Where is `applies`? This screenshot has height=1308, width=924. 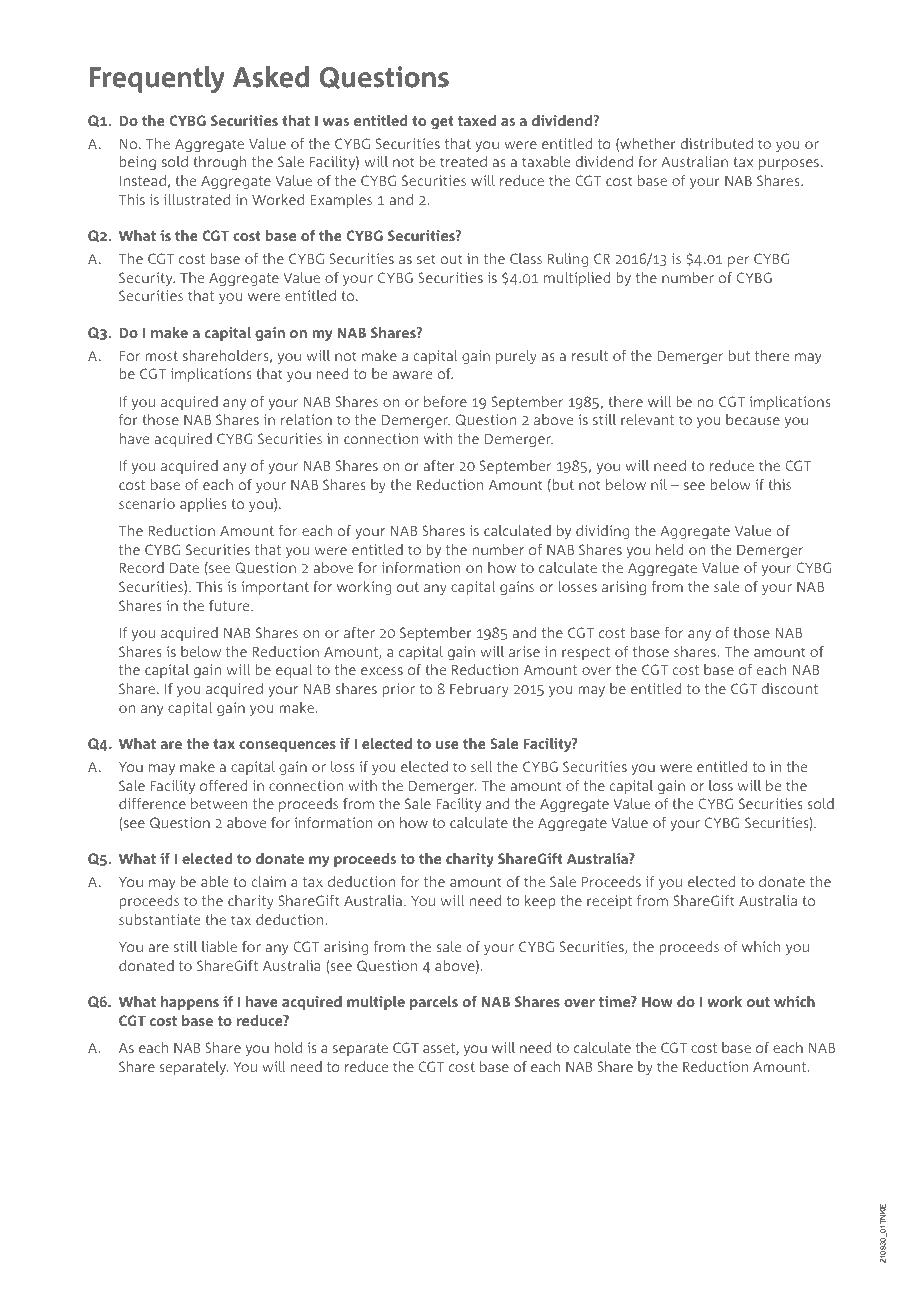
applies is located at coordinates (203, 505).
